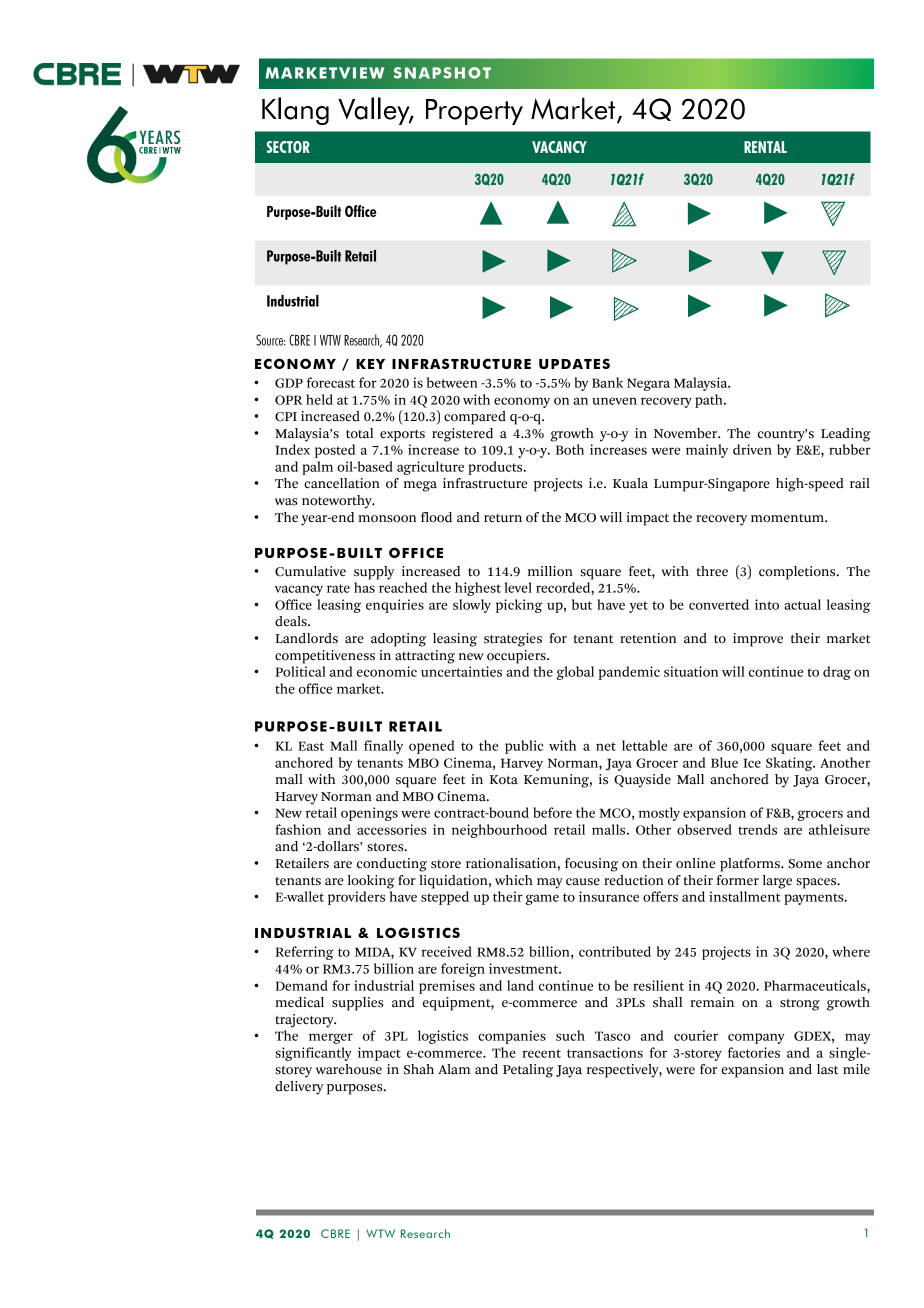  What do you see at coordinates (331, 1038) in the screenshot?
I see `merger` at bounding box center [331, 1038].
